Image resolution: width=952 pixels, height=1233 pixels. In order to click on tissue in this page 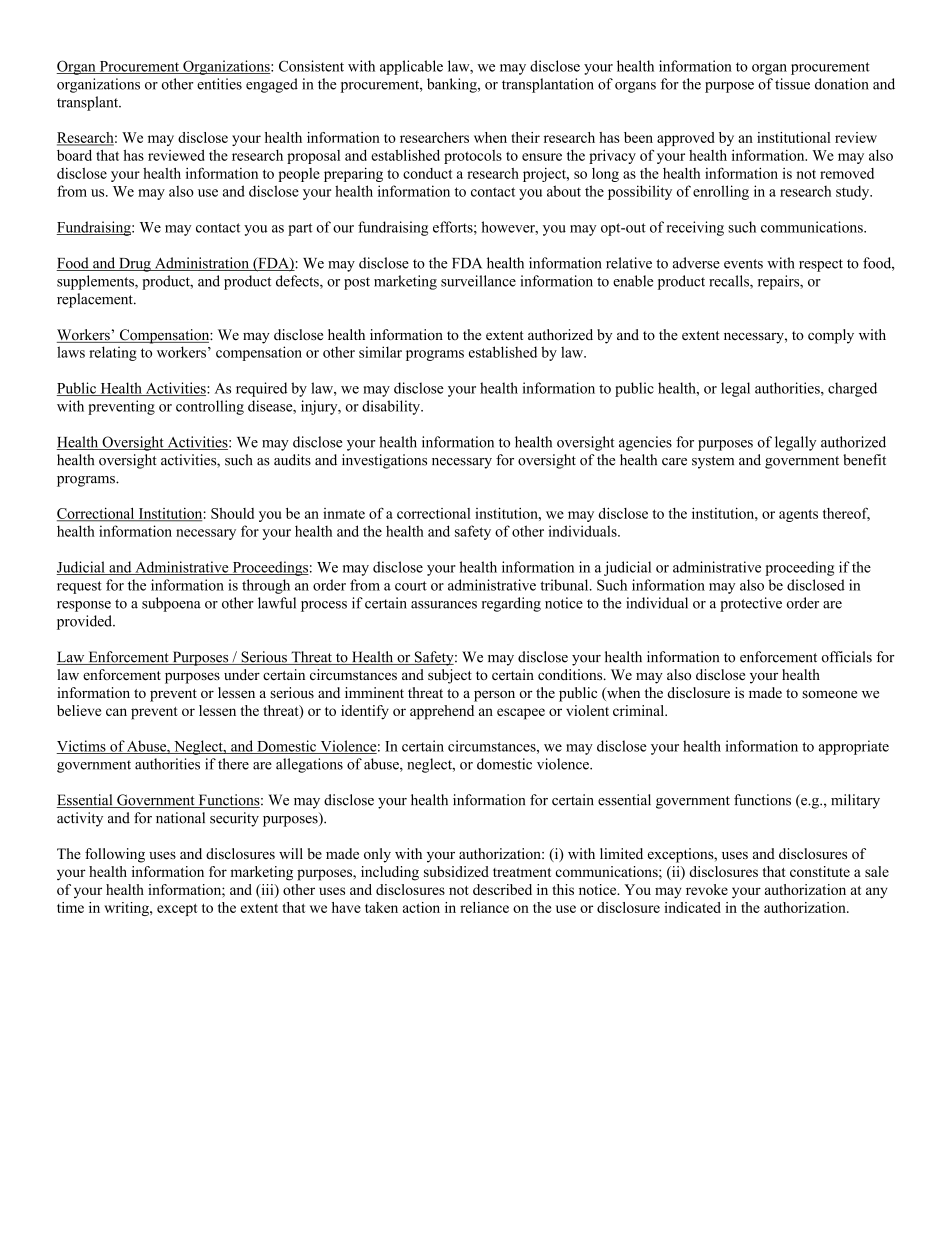, I will do `click(792, 84)`.
